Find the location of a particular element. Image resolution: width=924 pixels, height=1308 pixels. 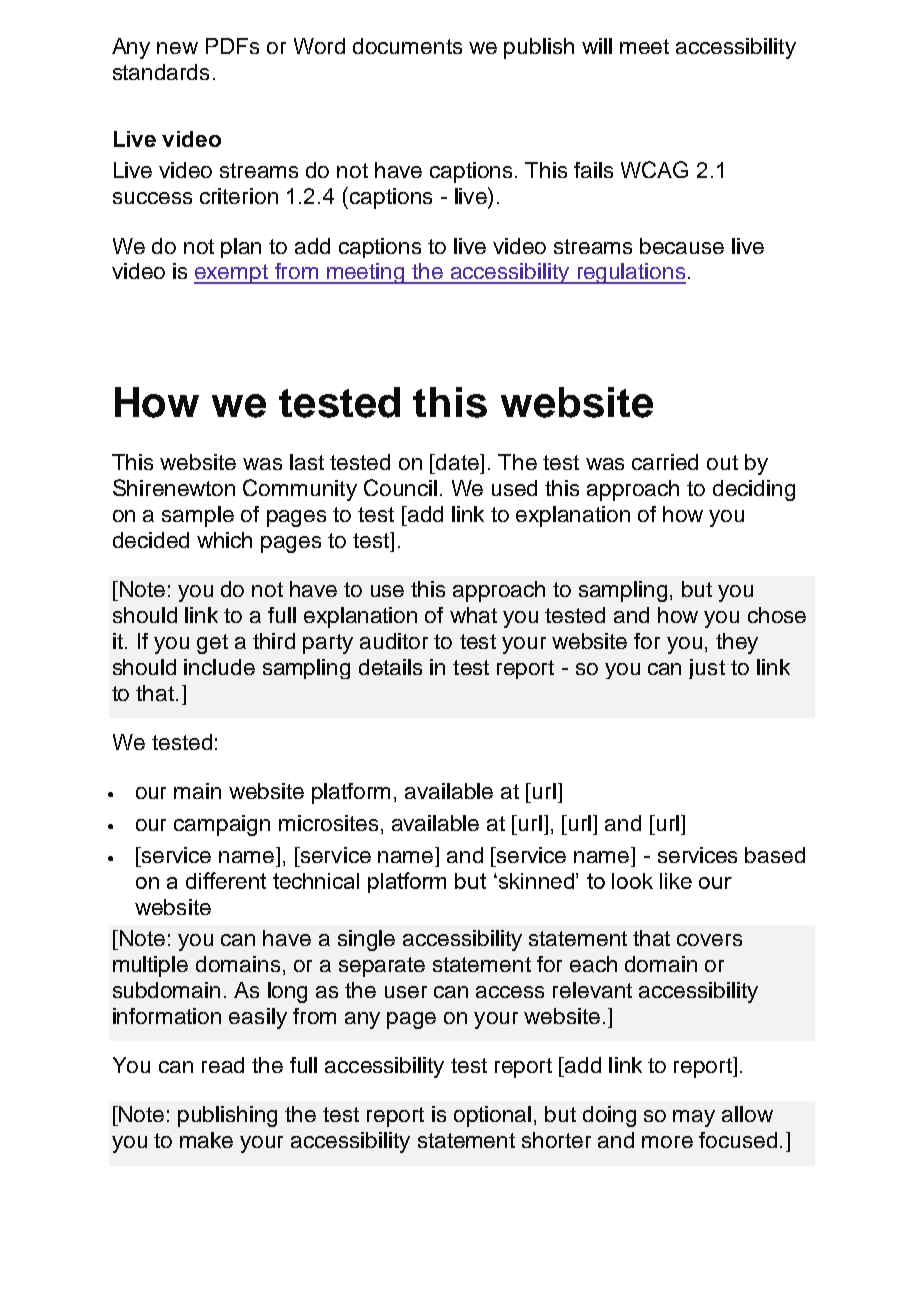

details is located at coordinates (390, 667).
